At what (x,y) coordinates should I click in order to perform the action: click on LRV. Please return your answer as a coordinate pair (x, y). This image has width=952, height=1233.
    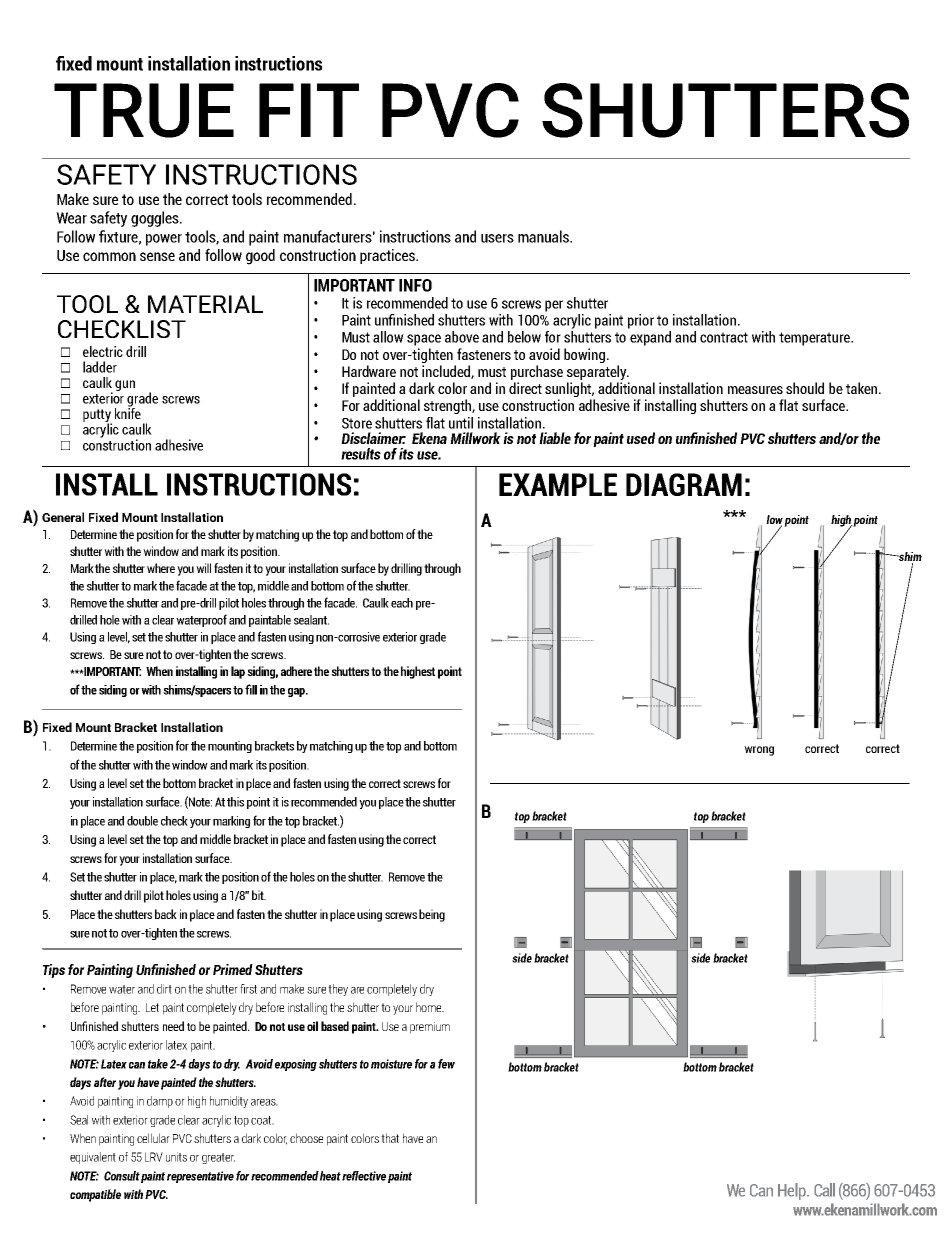
    Looking at the image, I should click on (154, 1157).
